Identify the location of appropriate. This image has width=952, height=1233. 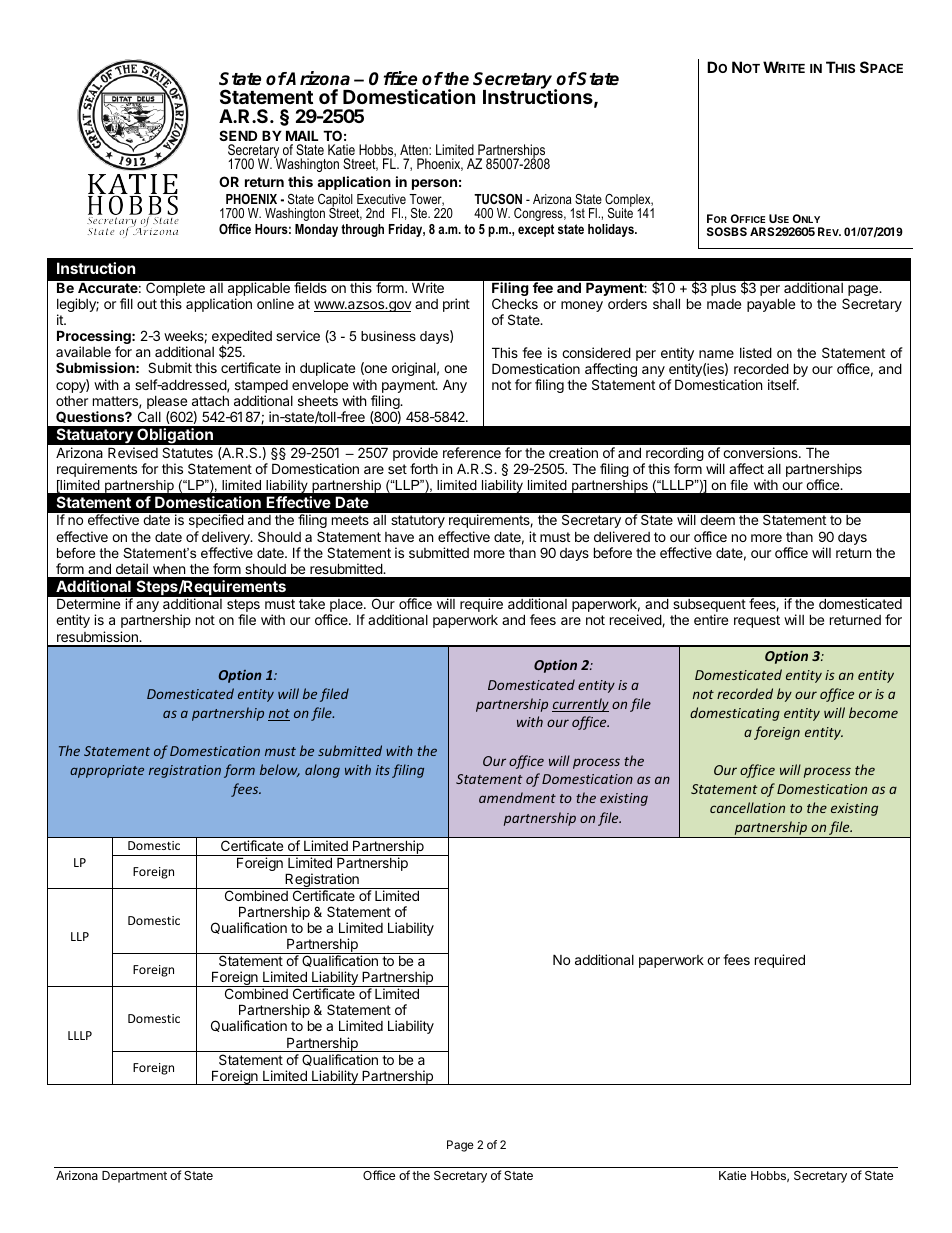
(107, 771).
